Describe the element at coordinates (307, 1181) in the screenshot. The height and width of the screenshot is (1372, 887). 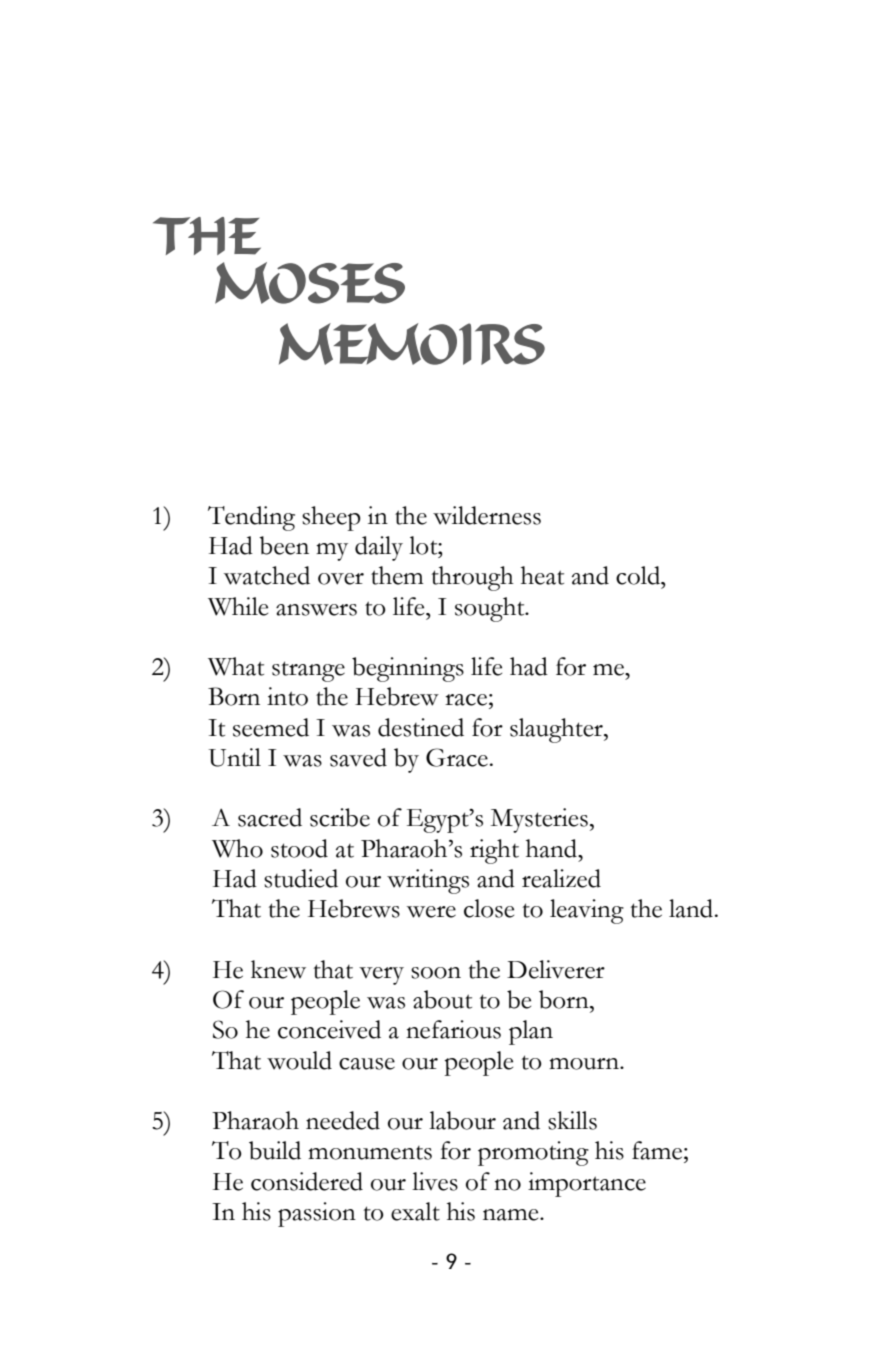
I see `considered` at that location.
